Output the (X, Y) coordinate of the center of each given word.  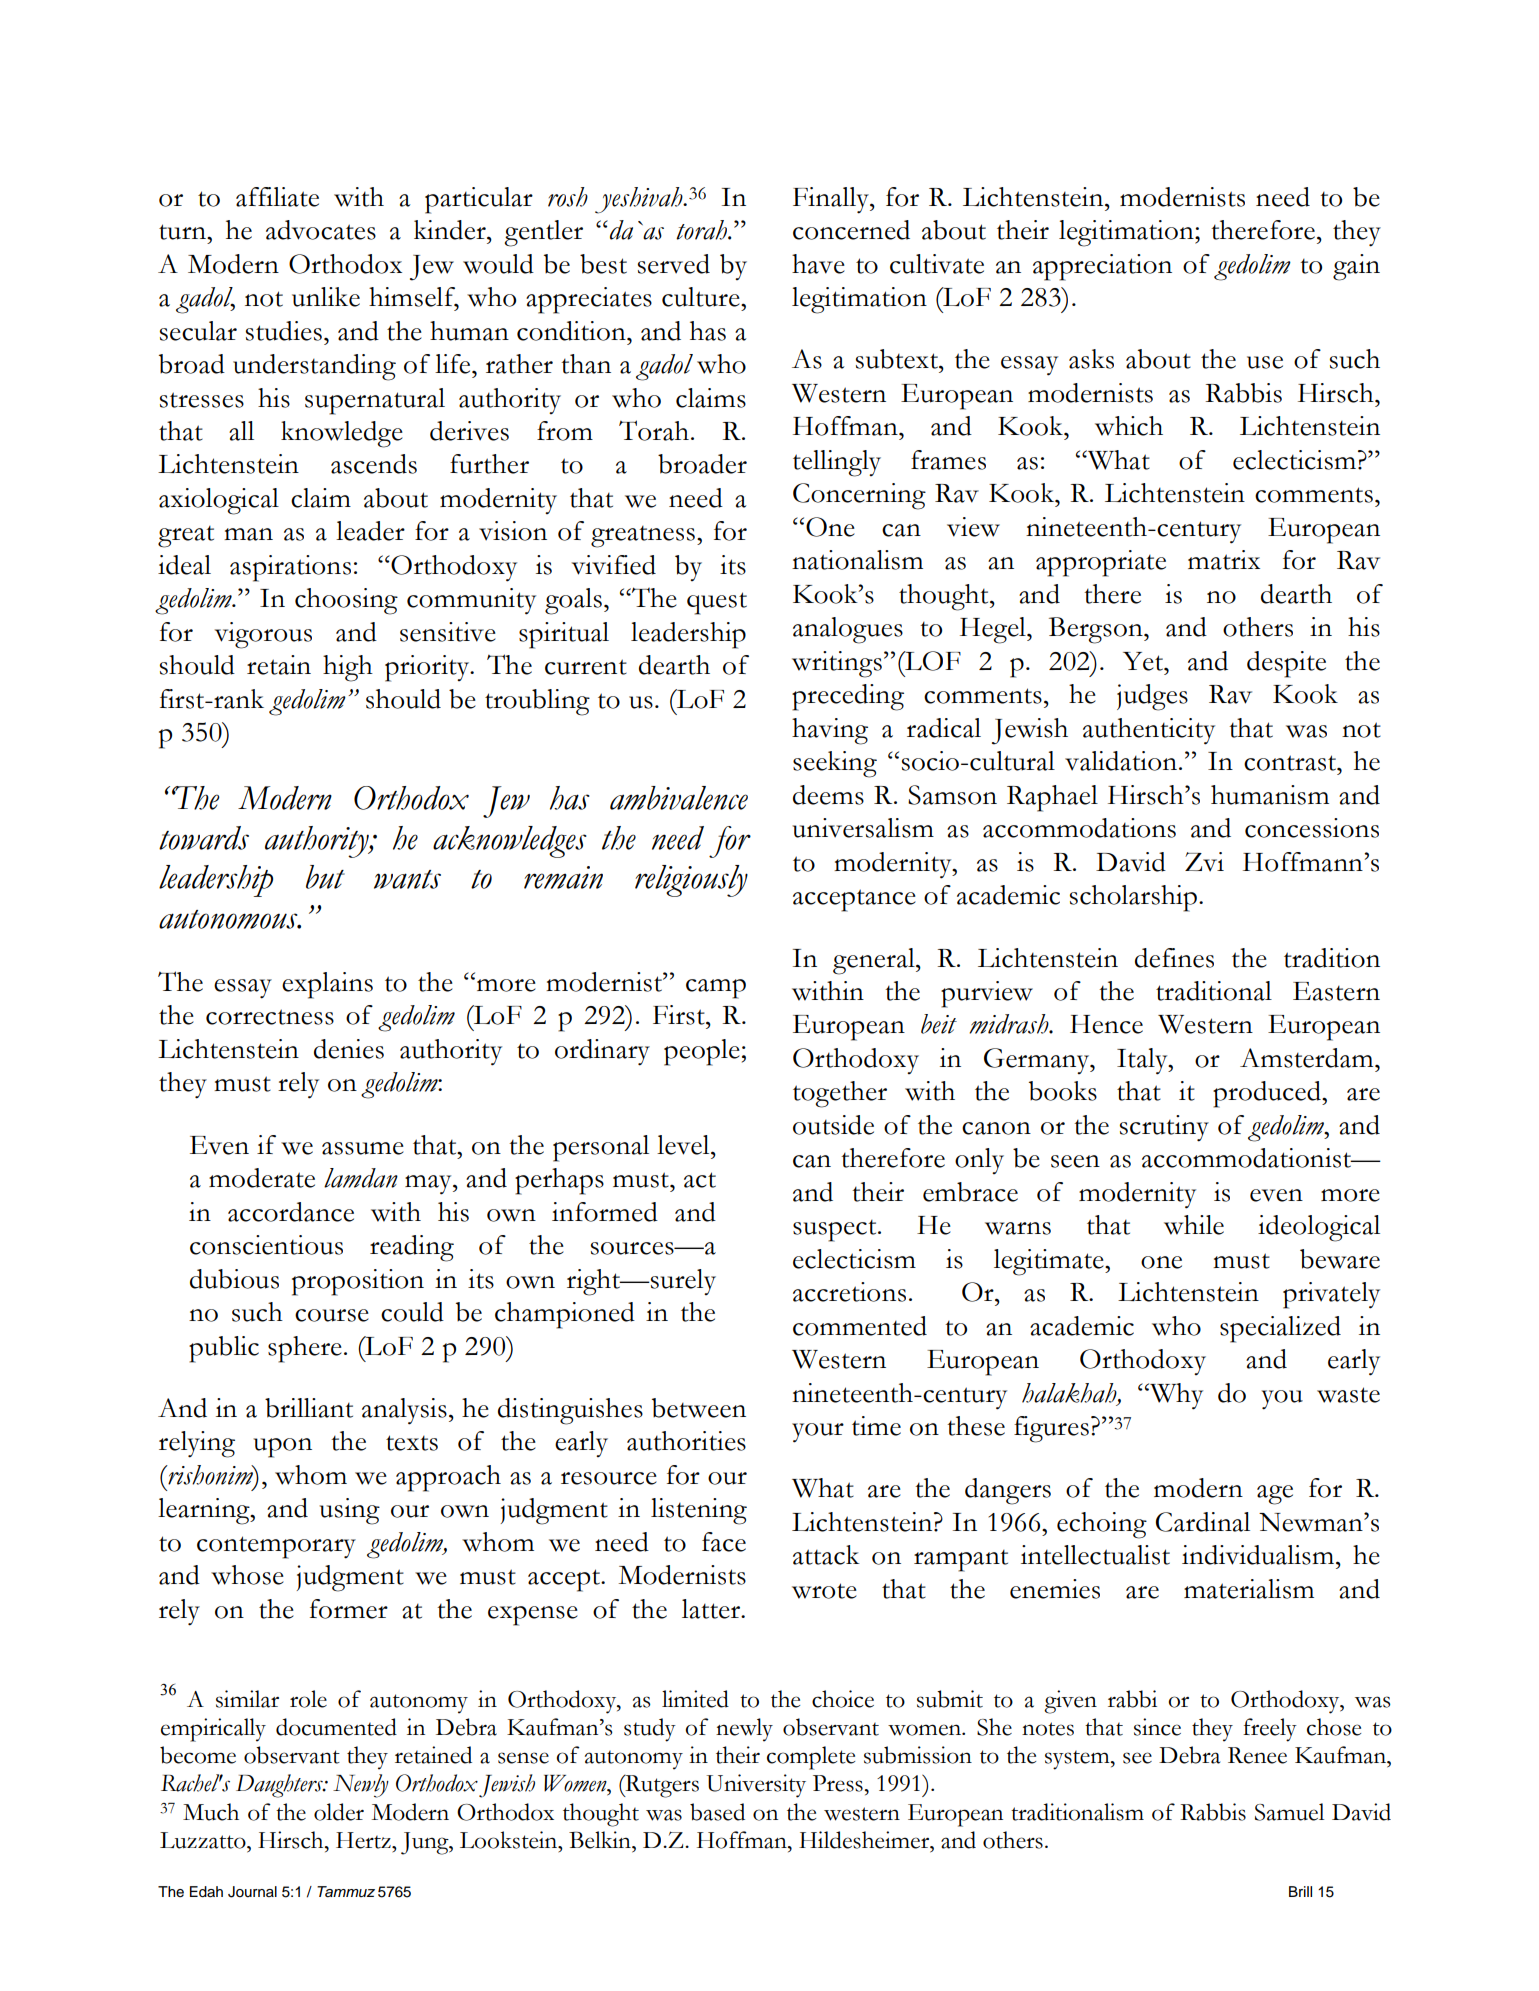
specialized (1280, 1329)
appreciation (1102, 267)
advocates (321, 230)
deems (828, 795)
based (717, 1812)
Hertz (364, 1840)
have (818, 264)
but (325, 877)
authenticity (1149, 731)
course (332, 1315)
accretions (849, 1292)
